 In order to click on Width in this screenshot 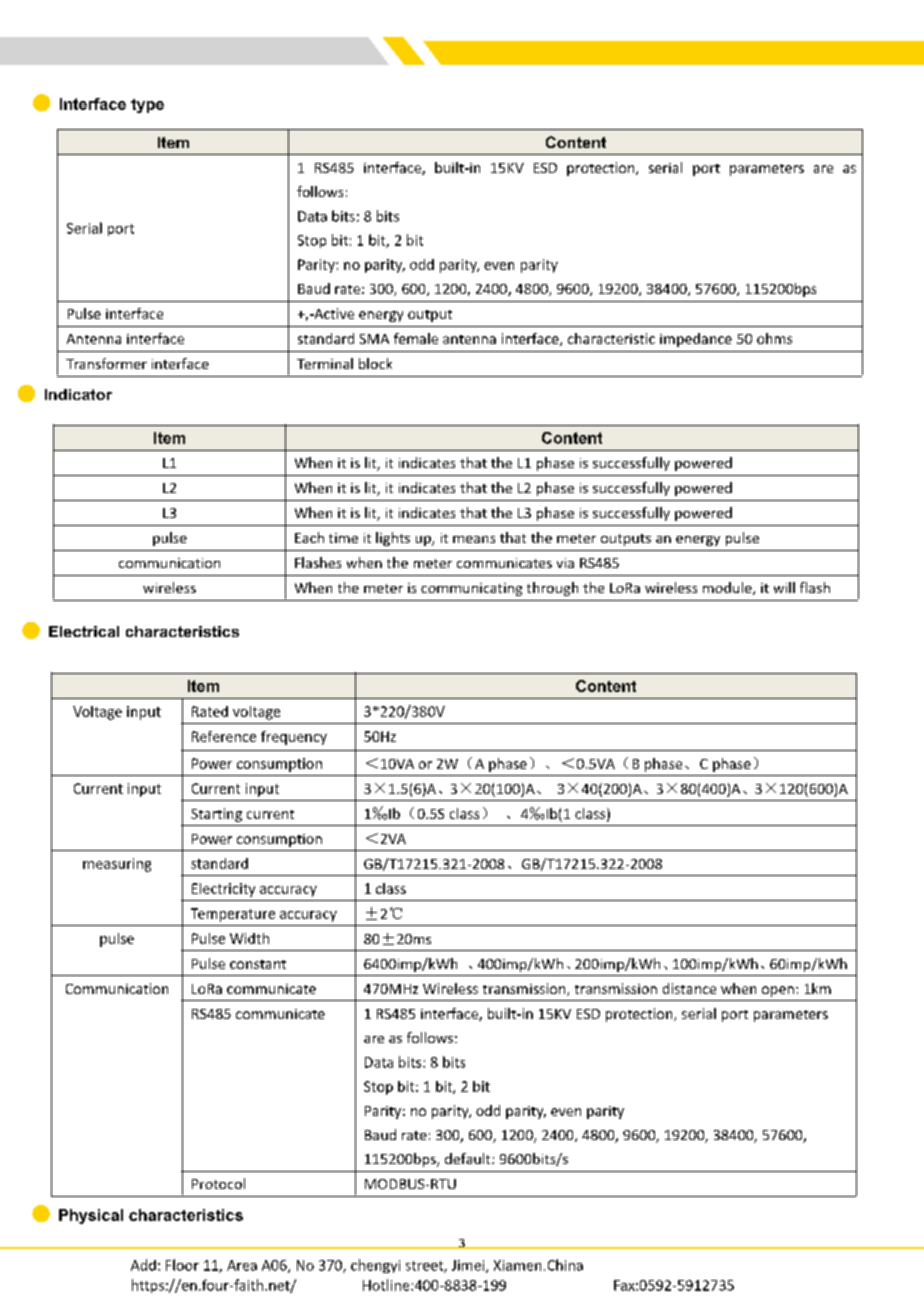, I will do `click(249, 938)`.
